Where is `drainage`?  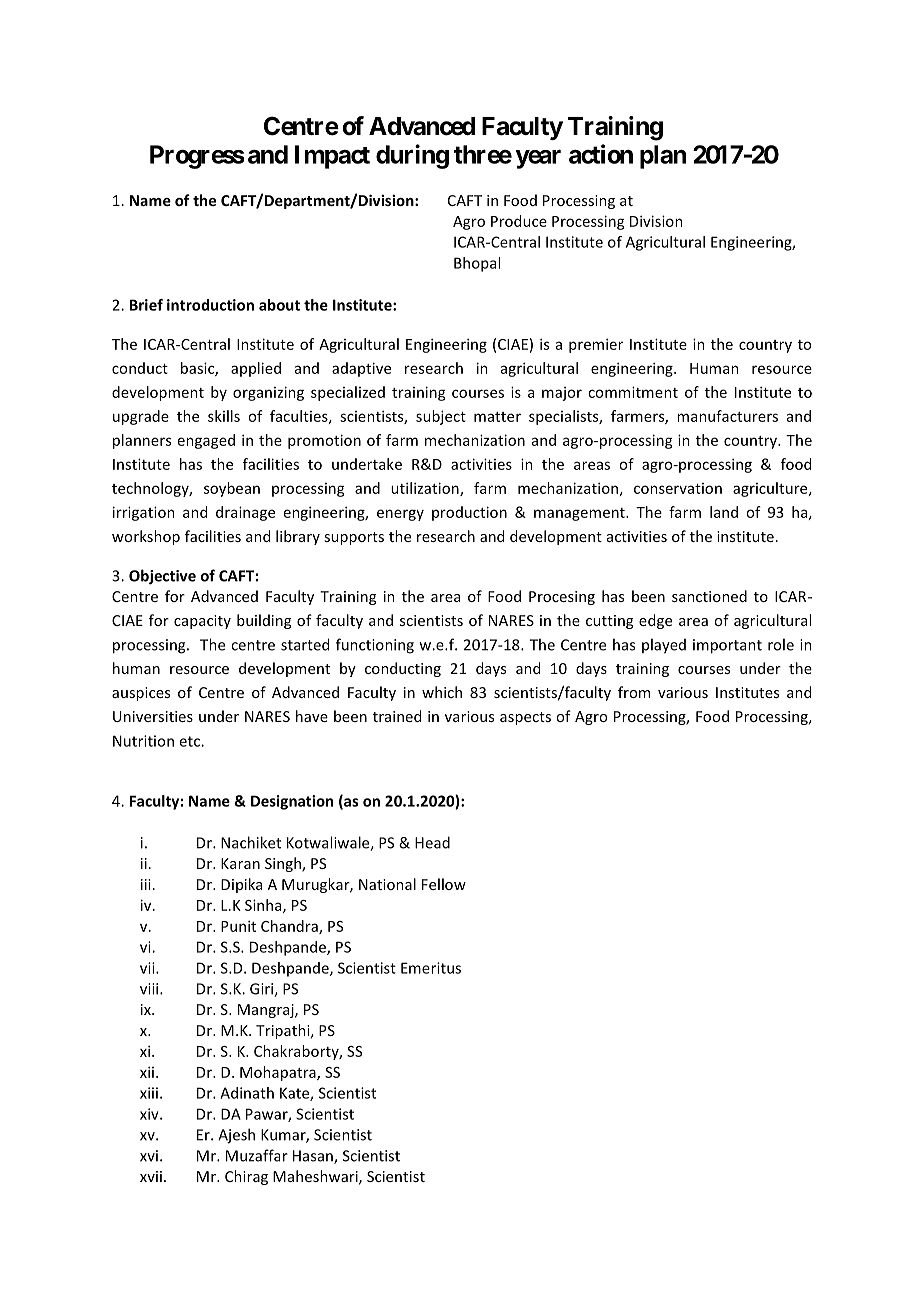 drainage is located at coordinates (245, 513).
